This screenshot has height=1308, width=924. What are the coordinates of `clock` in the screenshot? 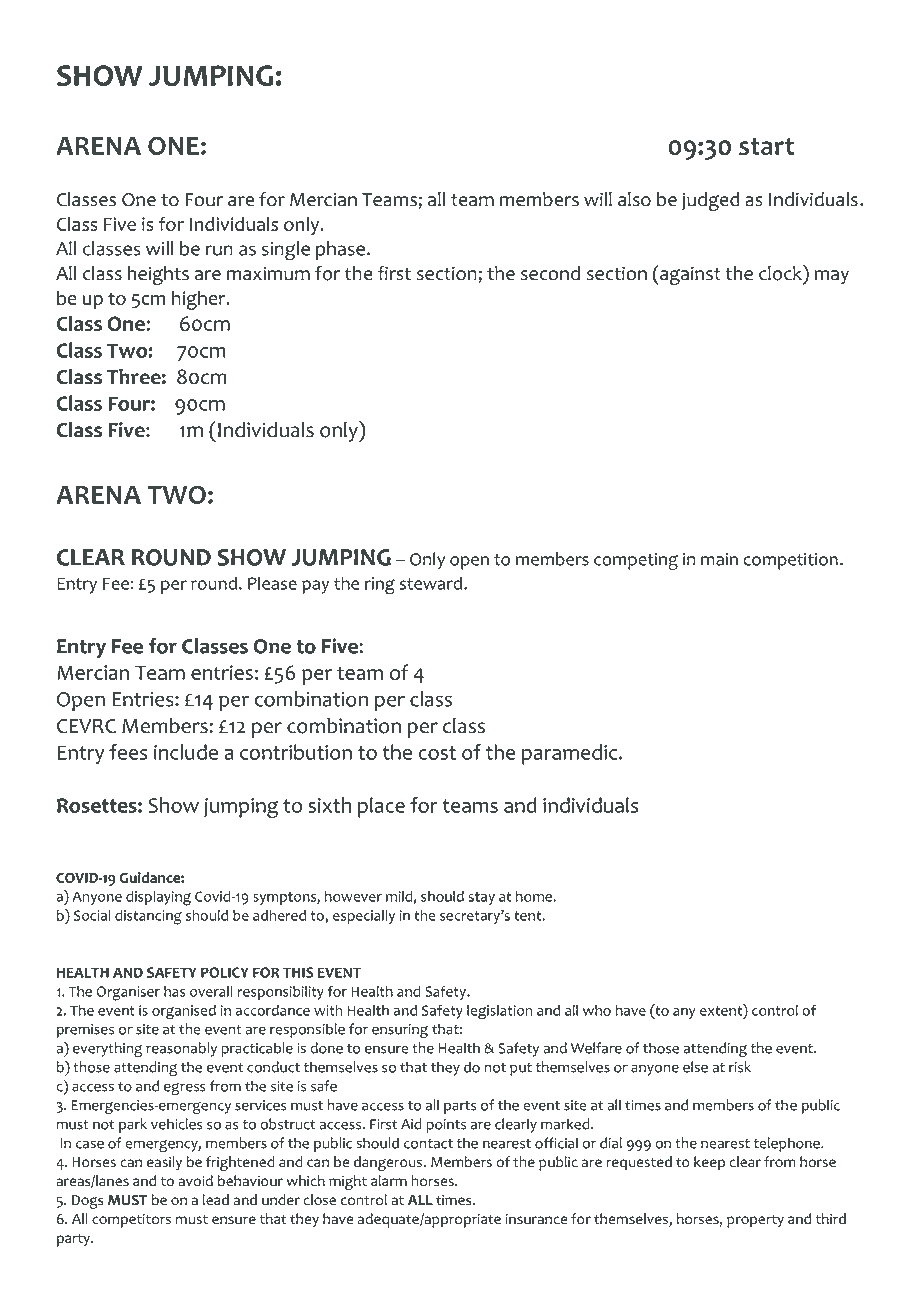 It's located at (781, 273).
